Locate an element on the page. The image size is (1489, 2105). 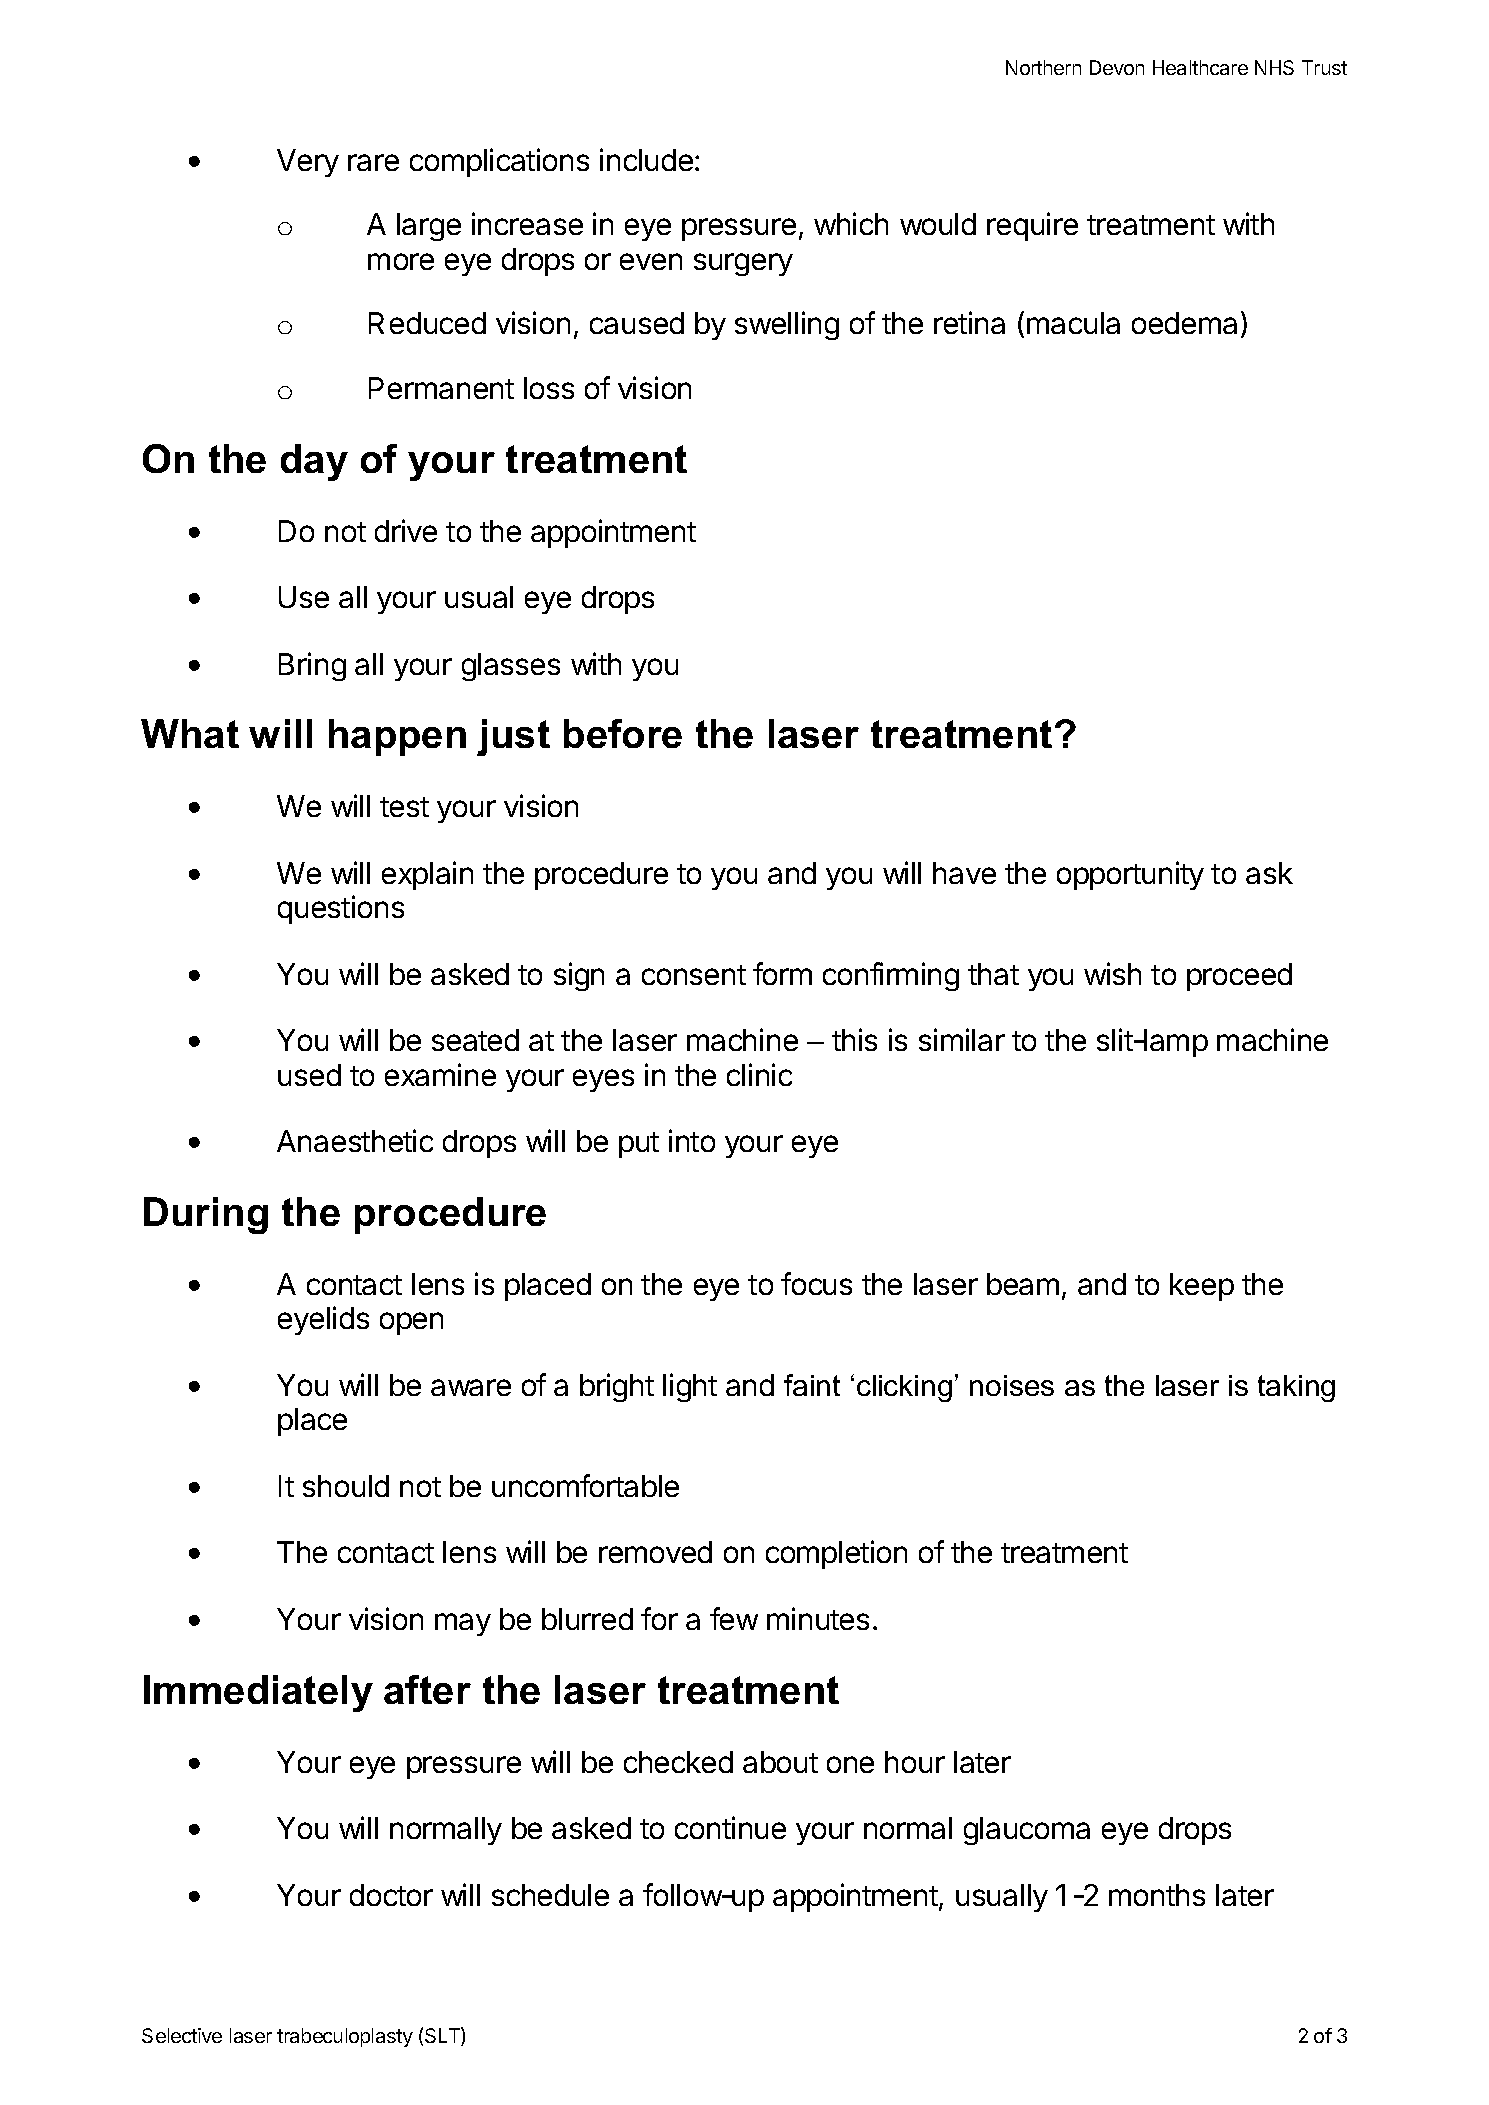
include is located at coordinates (646, 159).
